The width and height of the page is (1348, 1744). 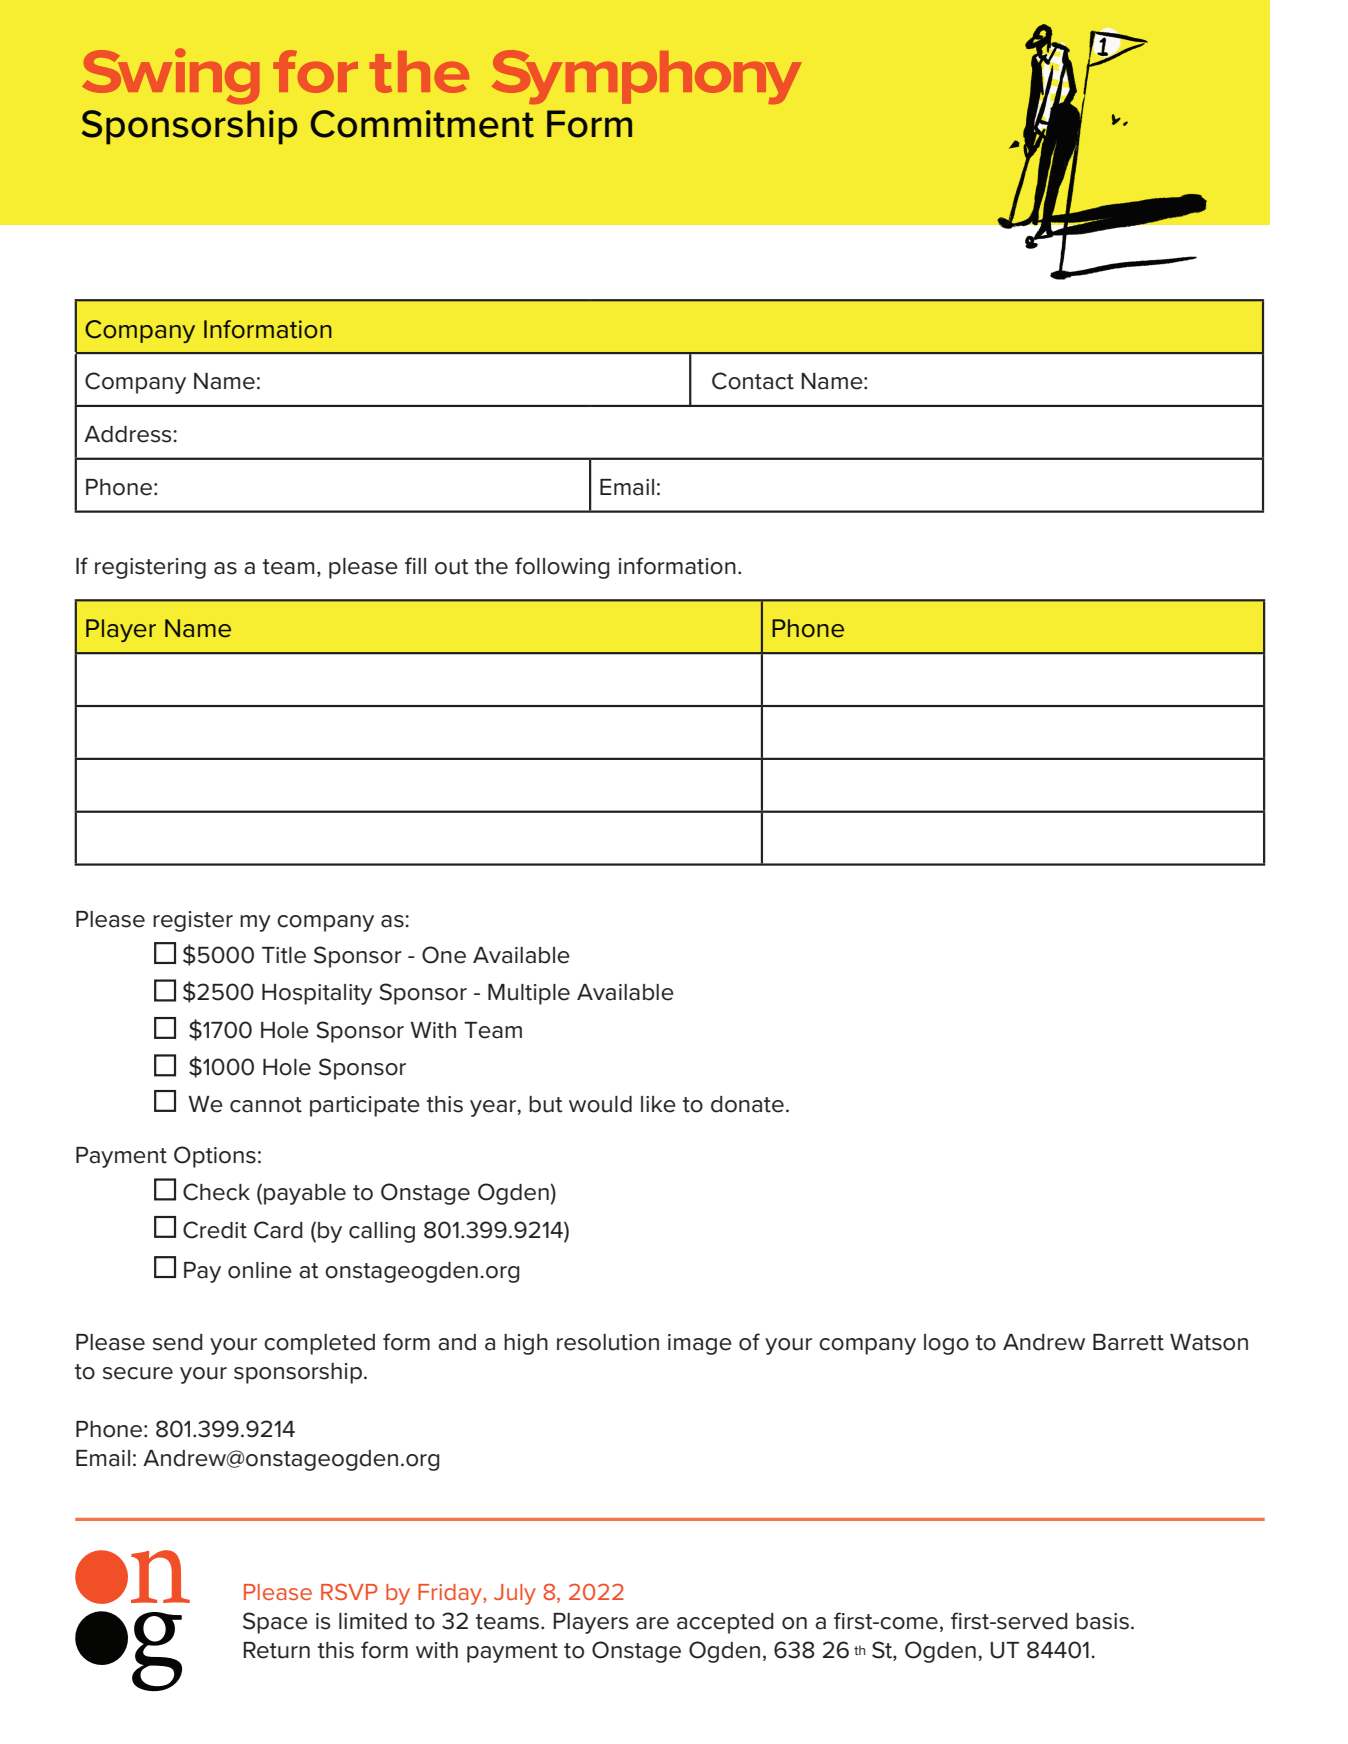 I want to click on Barrett, so click(x=1128, y=1342).
